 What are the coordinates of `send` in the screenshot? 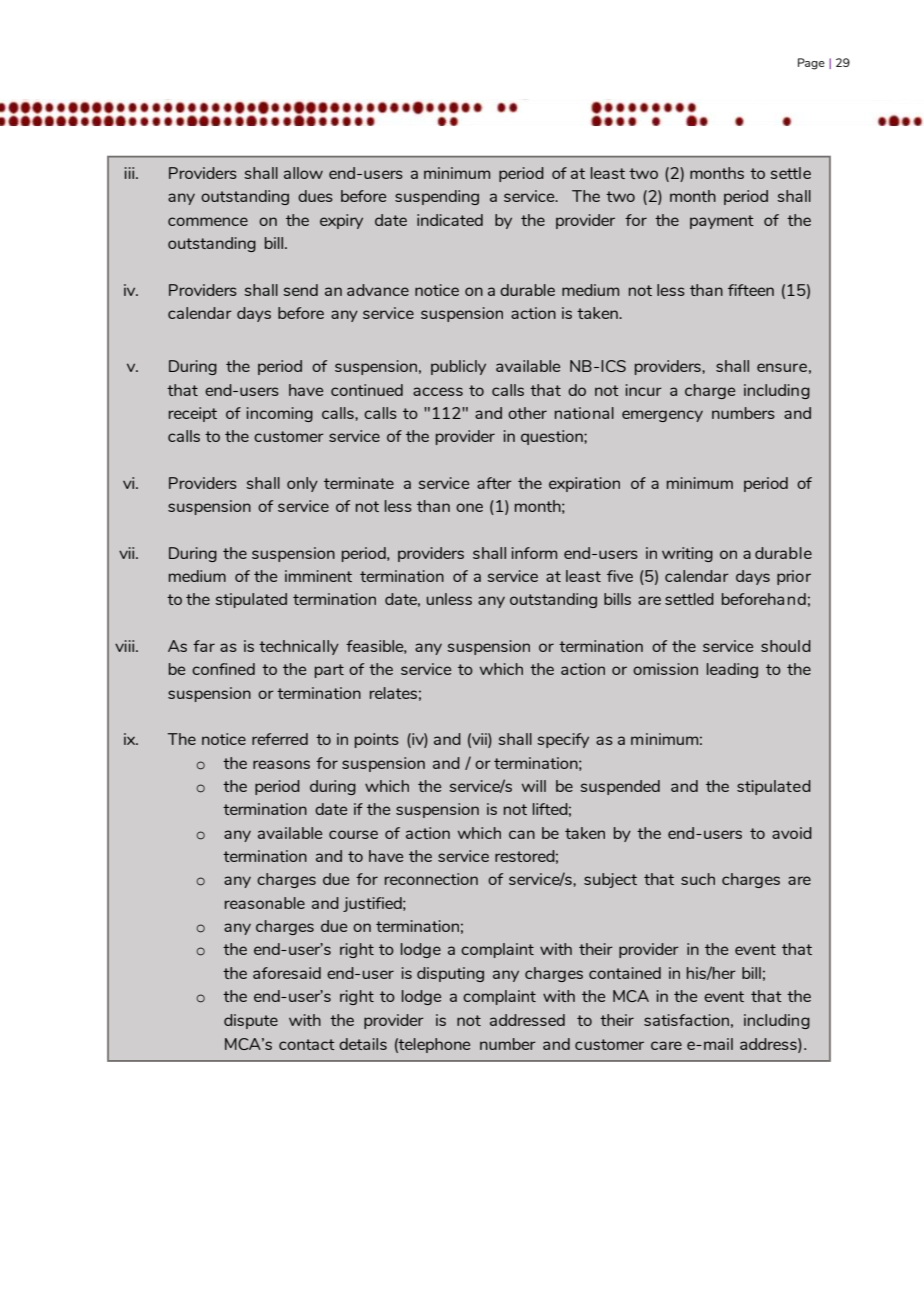 It's located at (300, 290).
